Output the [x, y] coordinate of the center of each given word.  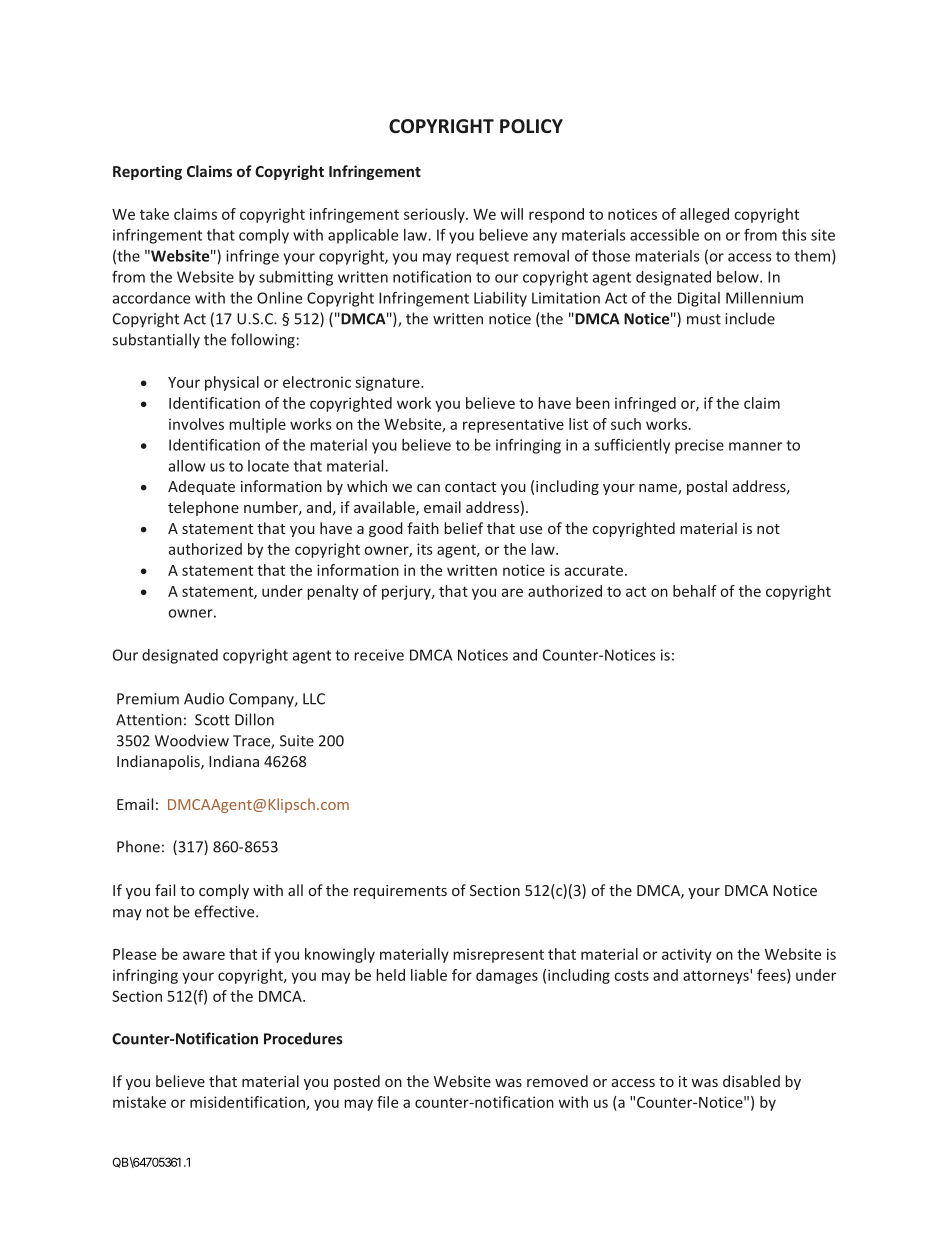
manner [755, 446]
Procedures [303, 1038]
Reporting [147, 172]
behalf [695, 591]
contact [470, 487]
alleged [704, 215]
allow [187, 466]
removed [557, 1081]
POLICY [531, 126]
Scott [212, 720]
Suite [297, 741]
